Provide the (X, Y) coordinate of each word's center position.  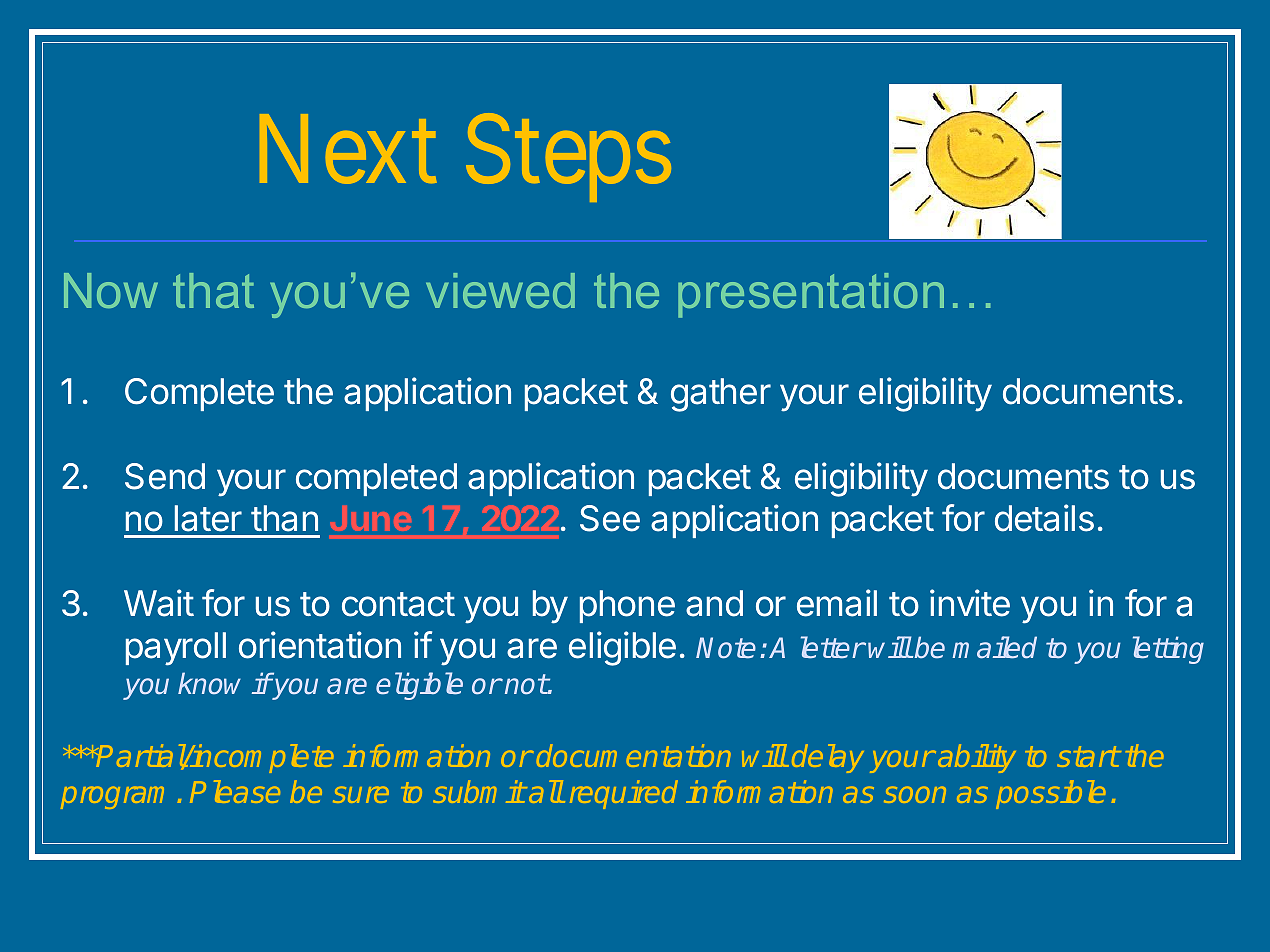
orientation (320, 645)
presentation (811, 295)
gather (721, 395)
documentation (634, 755)
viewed (500, 290)
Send (165, 476)
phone (627, 606)
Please (235, 791)
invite (970, 603)
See (610, 518)
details (1044, 518)
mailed (995, 647)
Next (348, 151)
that (213, 290)
